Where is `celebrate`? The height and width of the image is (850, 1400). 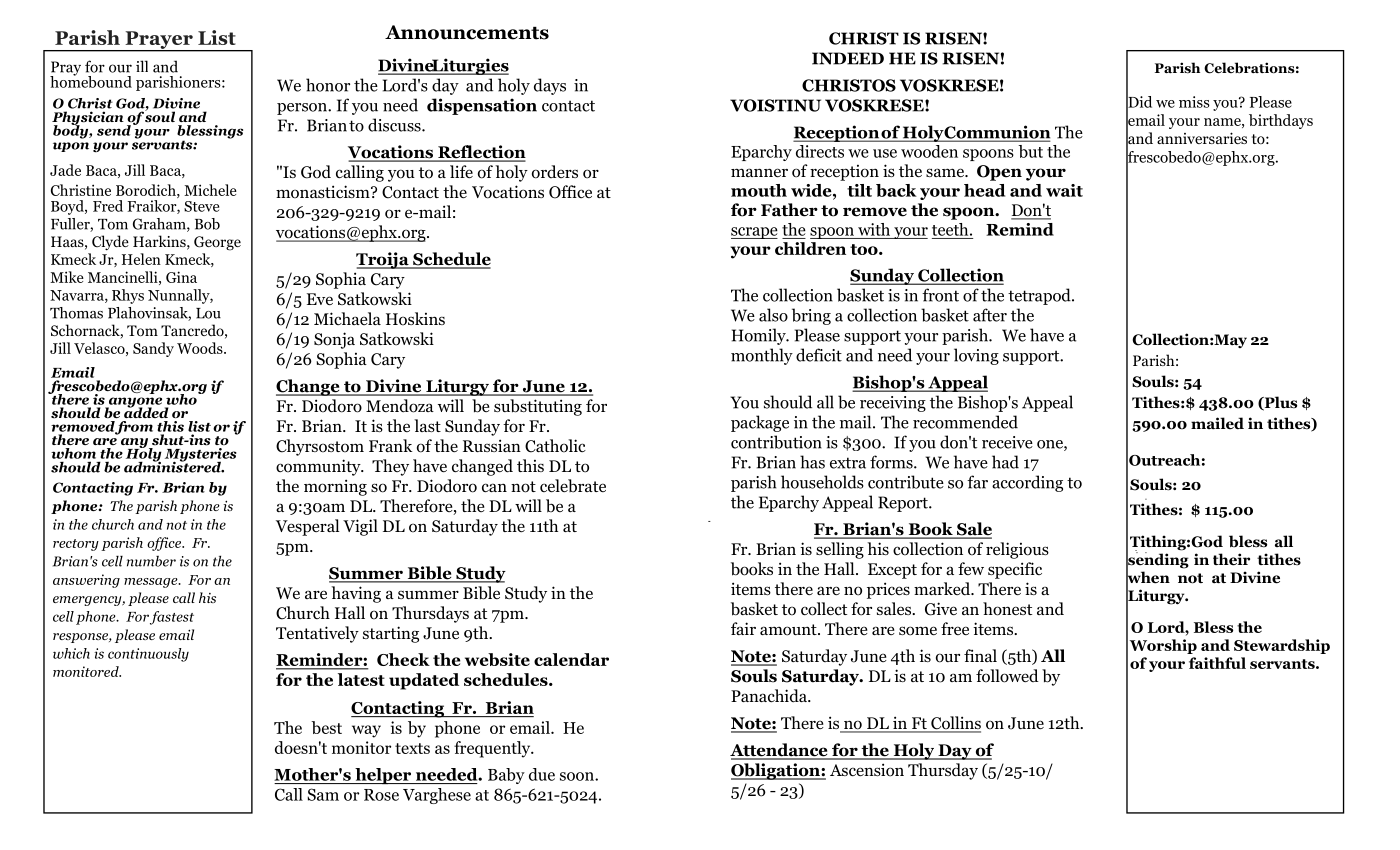
celebrate is located at coordinates (573, 486).
